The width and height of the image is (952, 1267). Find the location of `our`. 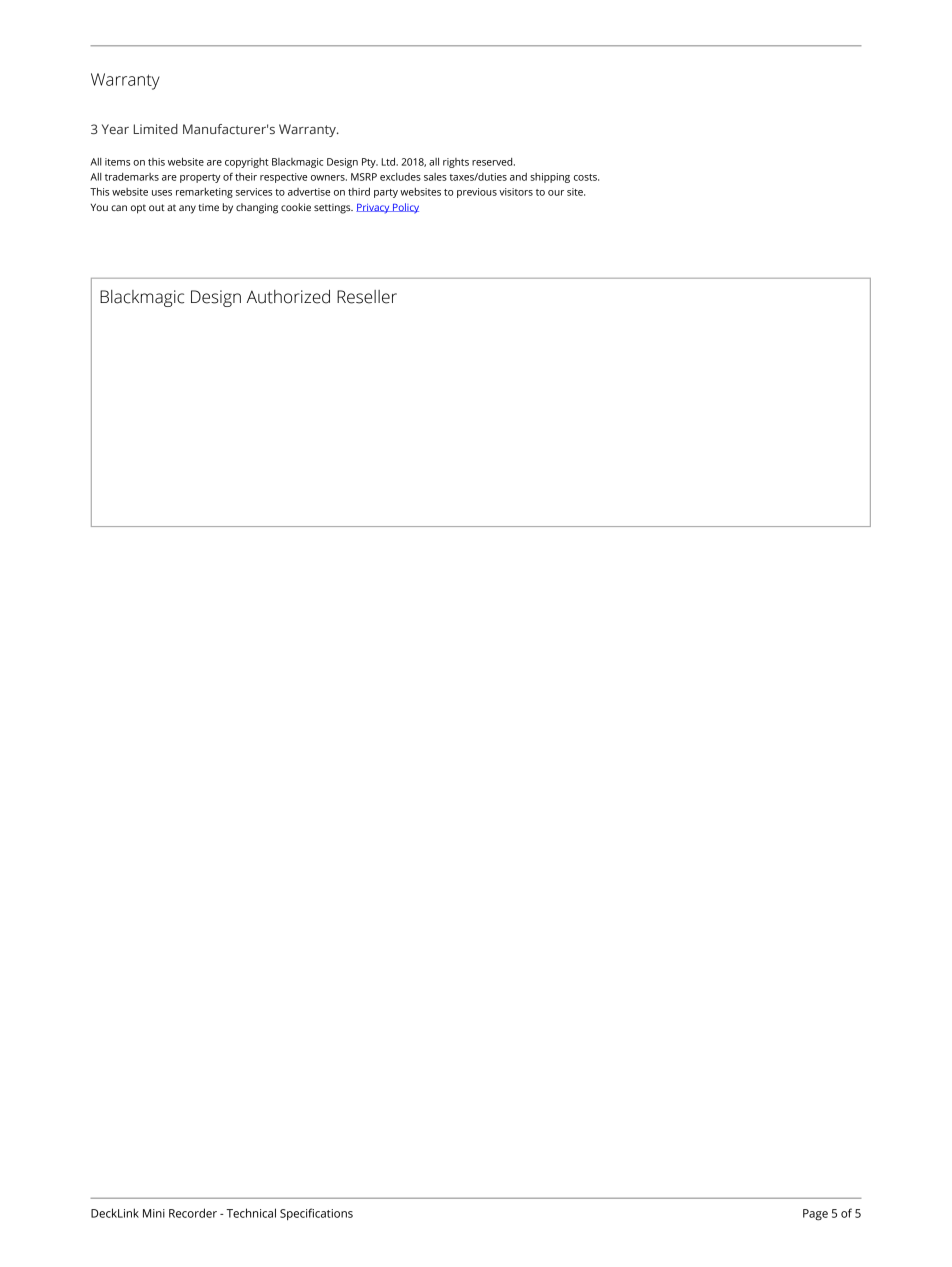

our is located at coordinates (556, 193).
